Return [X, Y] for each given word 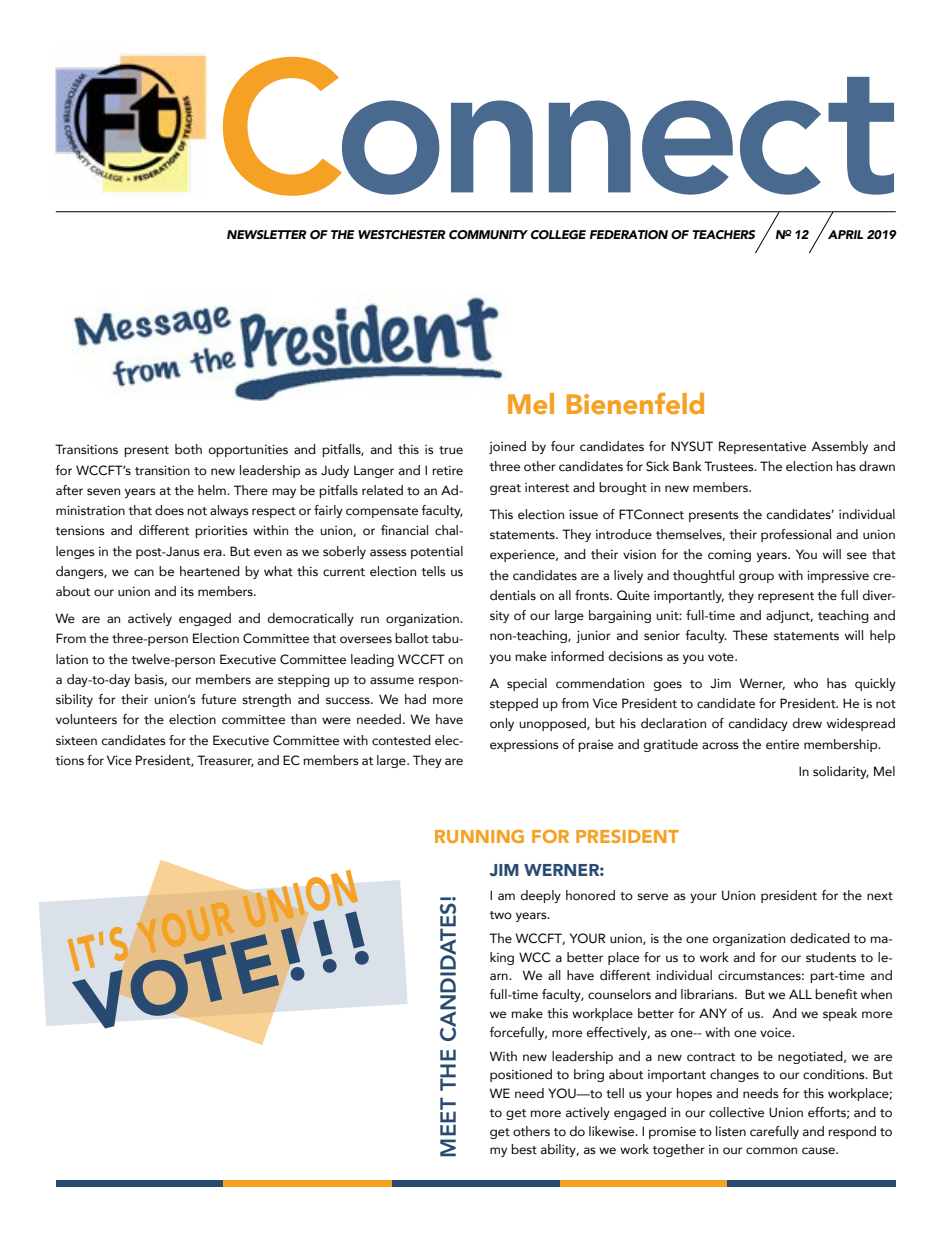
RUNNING [479, 836]
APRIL [845, 234]
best [524, 1149]
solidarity [841, 772]
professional [796, 535]
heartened [210, 571]
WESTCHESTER [402, 234]
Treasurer [225, 761]
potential [437, 552]
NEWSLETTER [267, 234]
